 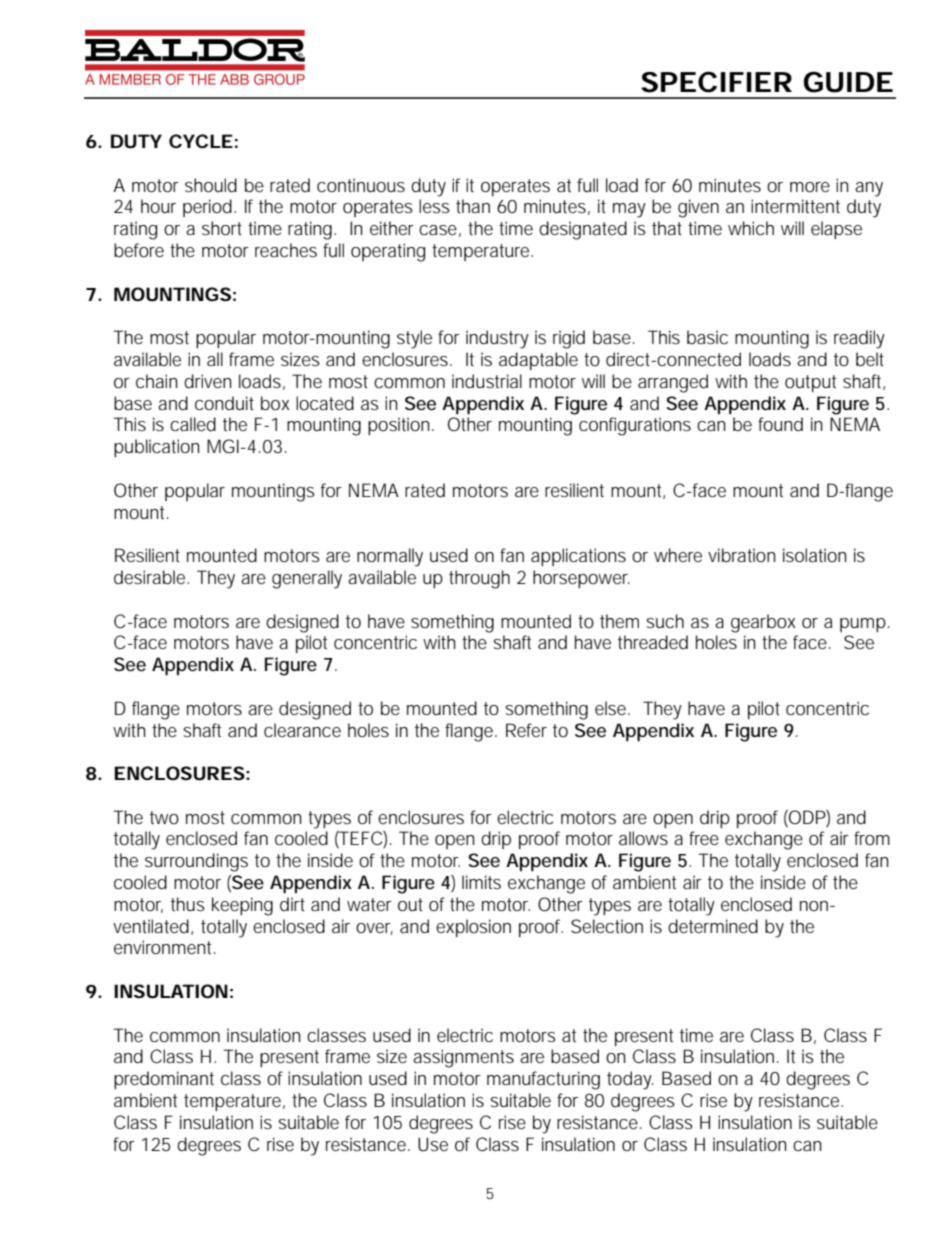 I want to click on generally, so click(x=307, y=579).
